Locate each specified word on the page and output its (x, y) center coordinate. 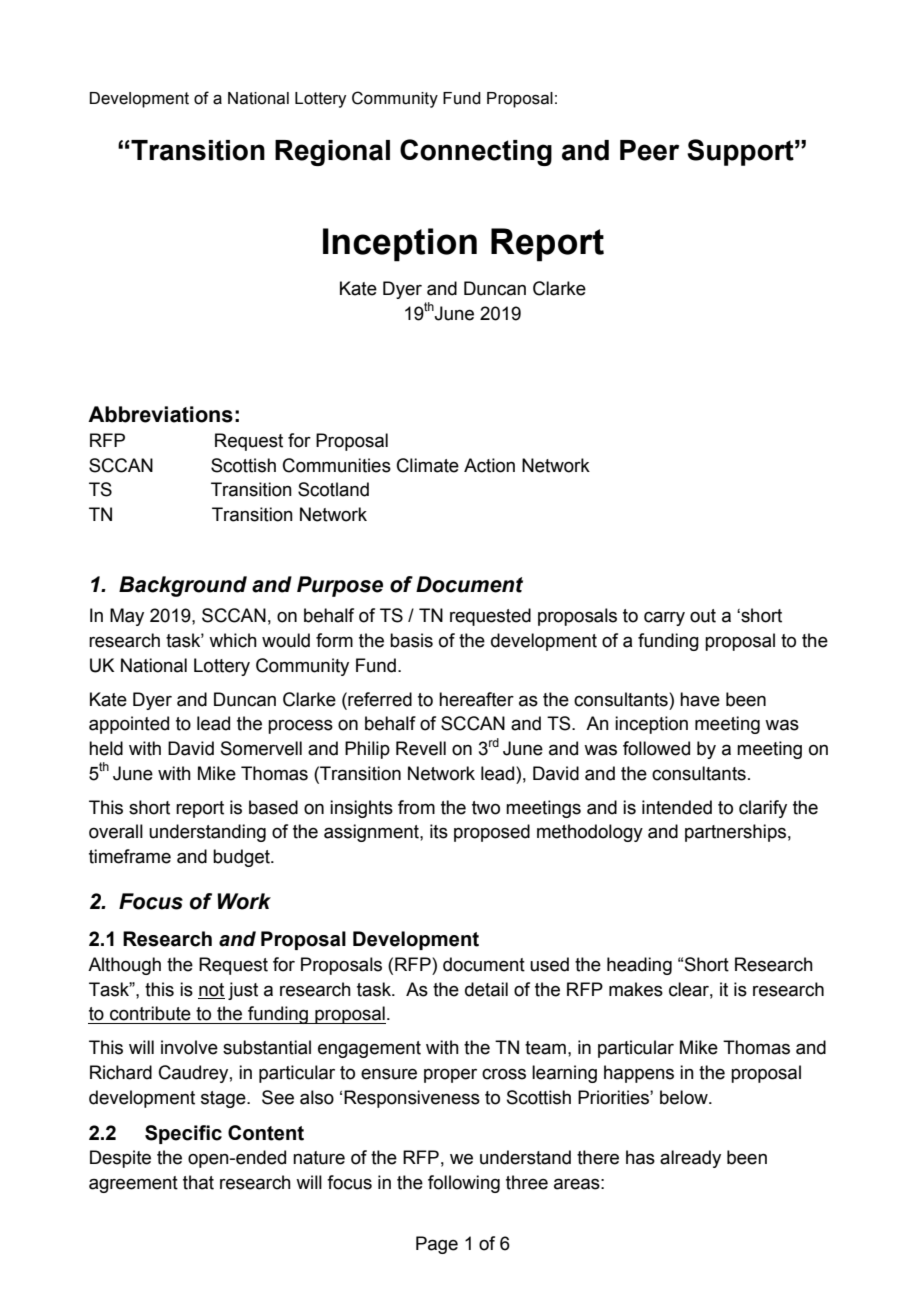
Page (437, 1245)
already (690, 1159)
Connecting (476, 152)
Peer (649, 150)
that (198, 1182)
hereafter (476, 699)
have (700, 699)
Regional (332, 153)
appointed (129, 725)
